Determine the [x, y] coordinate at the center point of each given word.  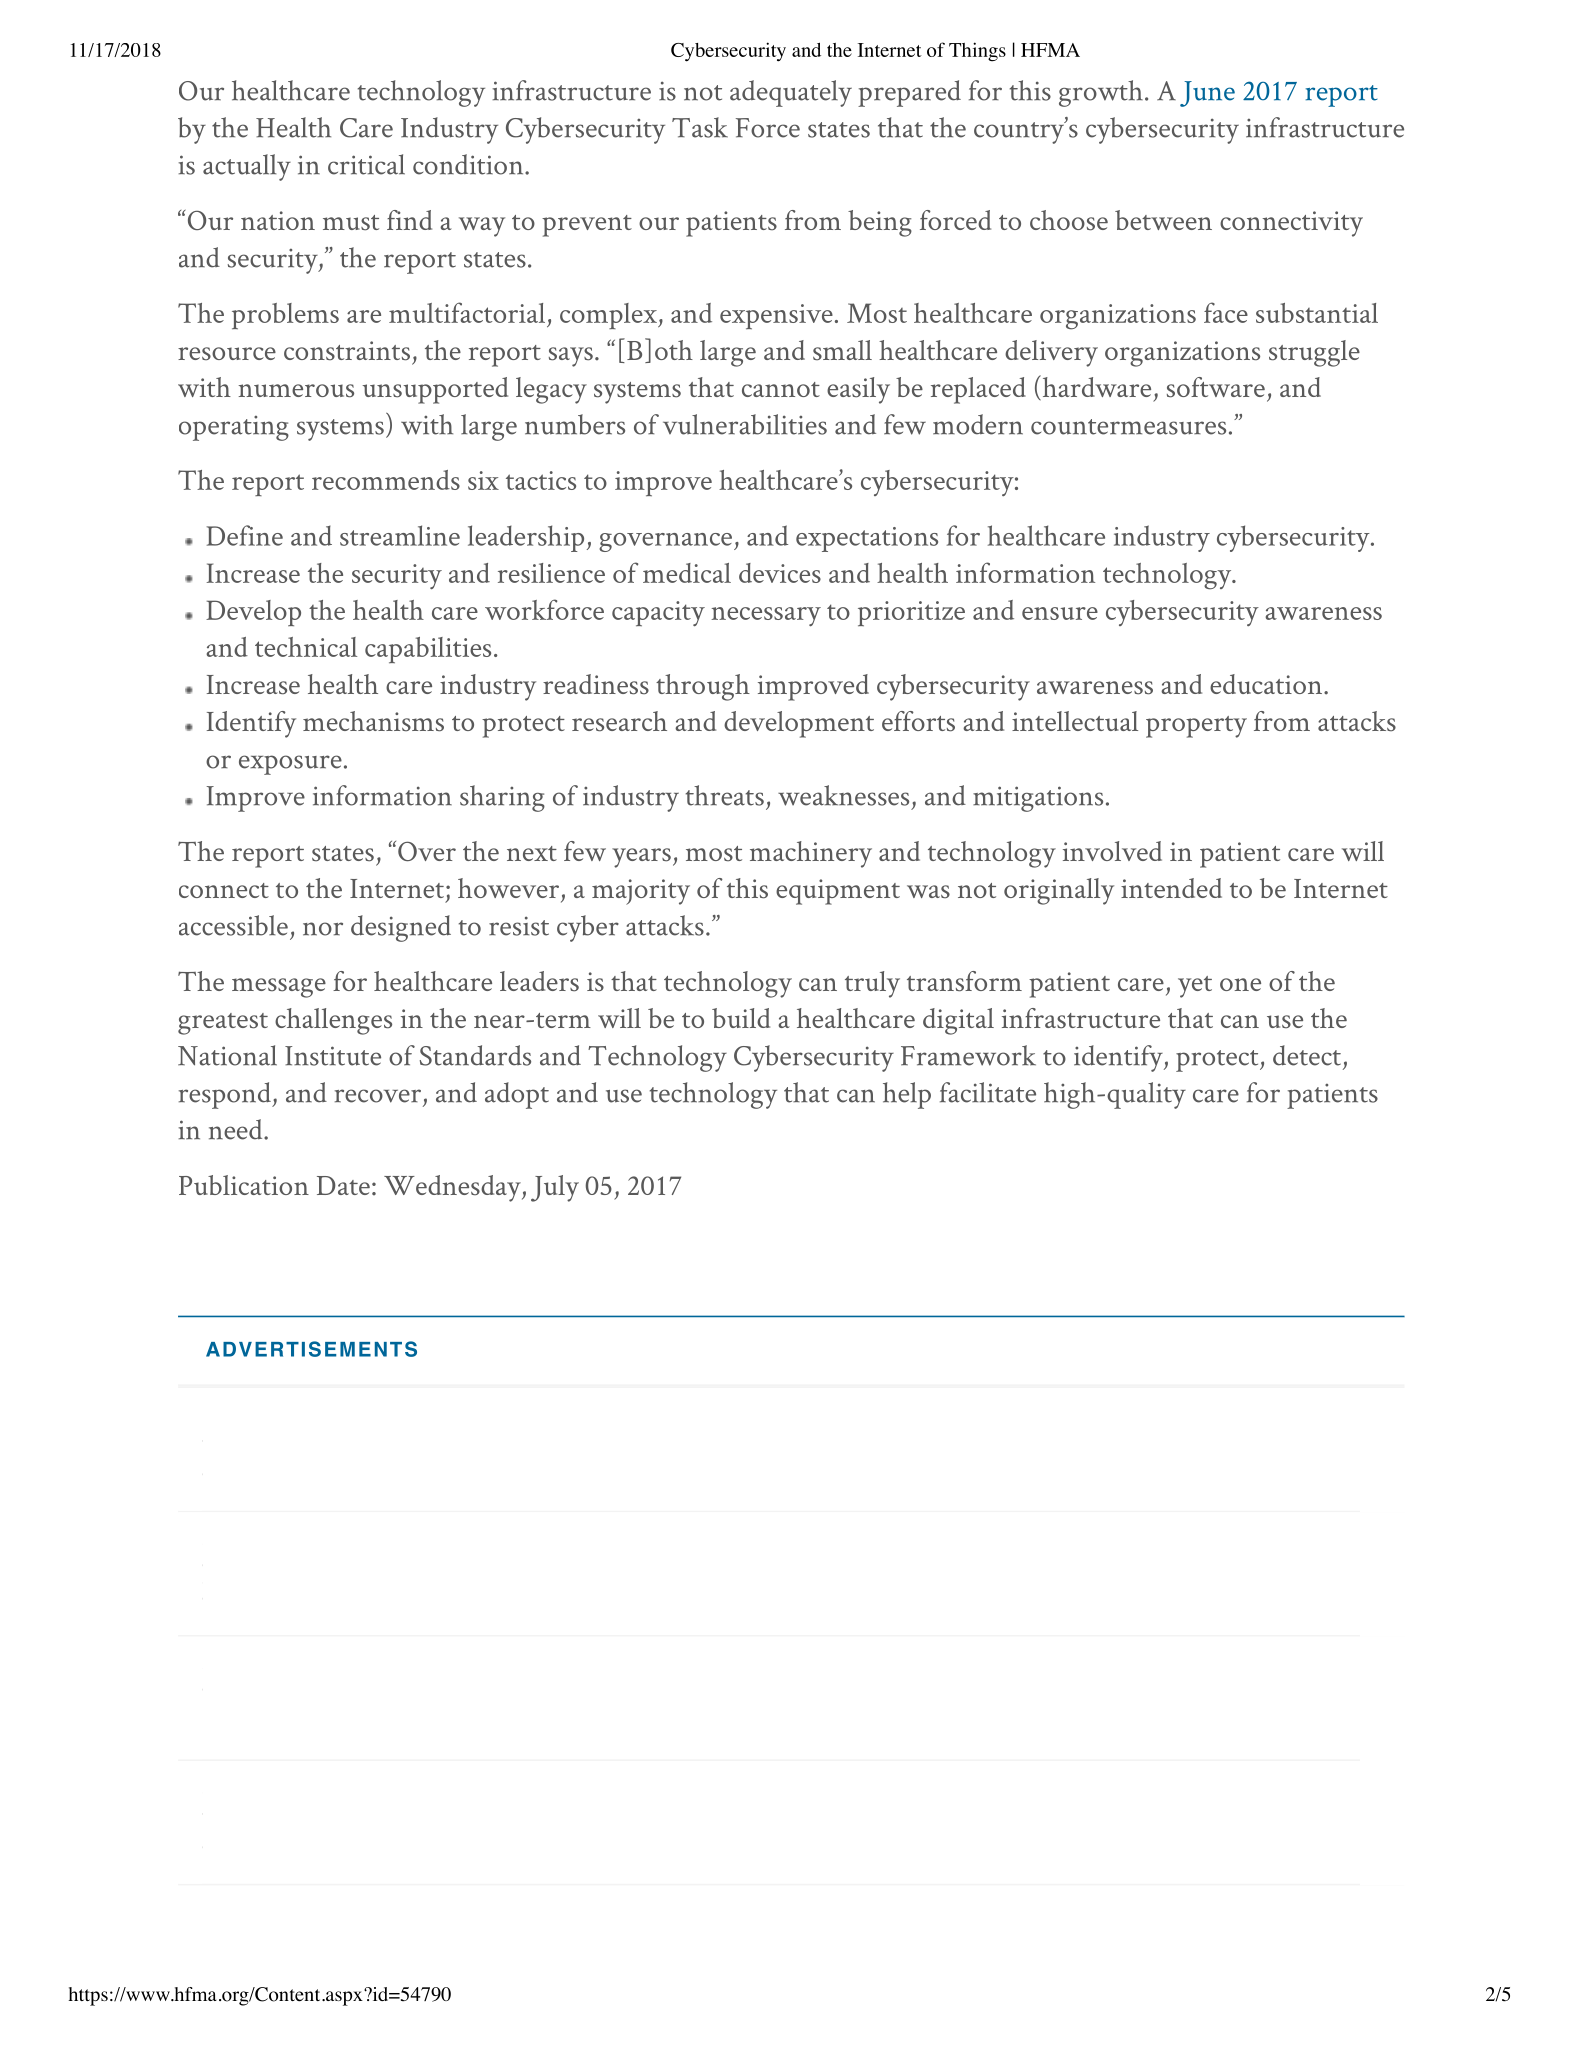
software [1216, 387]
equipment [838, 892]
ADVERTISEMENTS [311, 1349]
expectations [867, 539]
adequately [791, 93]
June [1207, 94]
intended [1171, 888]
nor [323, 929]
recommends [386, 480]
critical [366, 164]
